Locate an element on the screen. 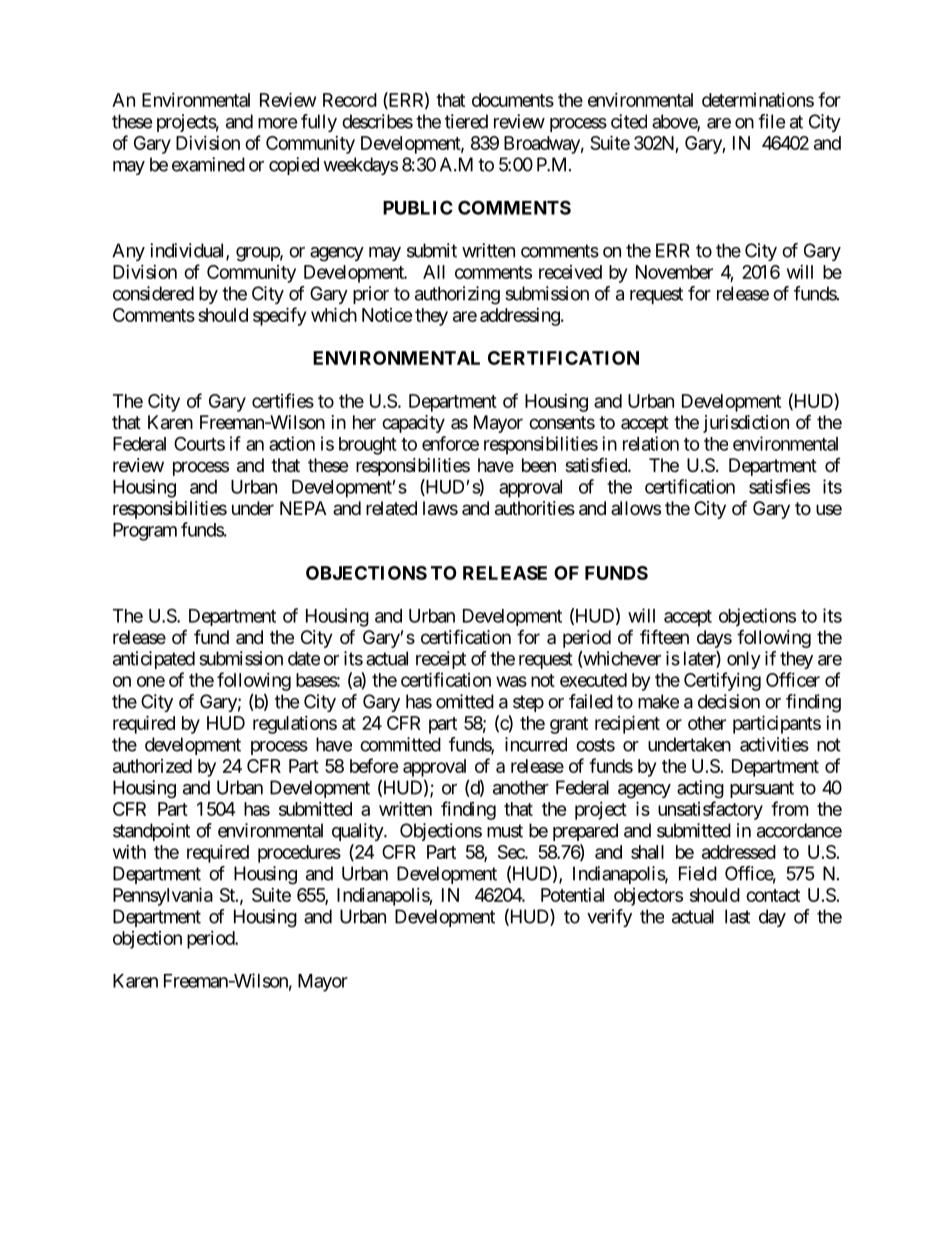 The width and height of the screenshot is (952, 1233). authorizing is located at coordinates (457, 295).
